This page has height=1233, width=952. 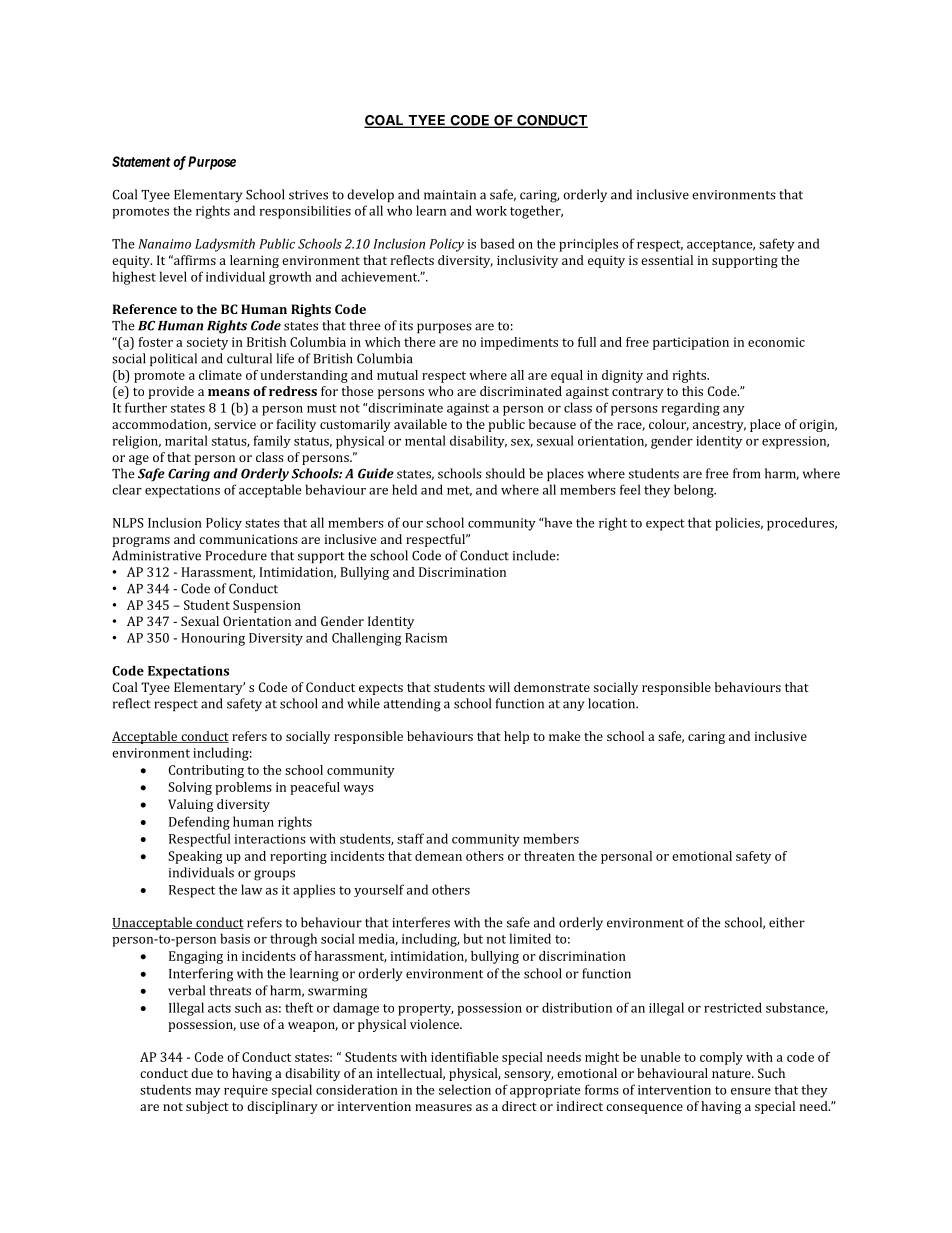 I want to click on Statement, so click(x=141, y=161).
